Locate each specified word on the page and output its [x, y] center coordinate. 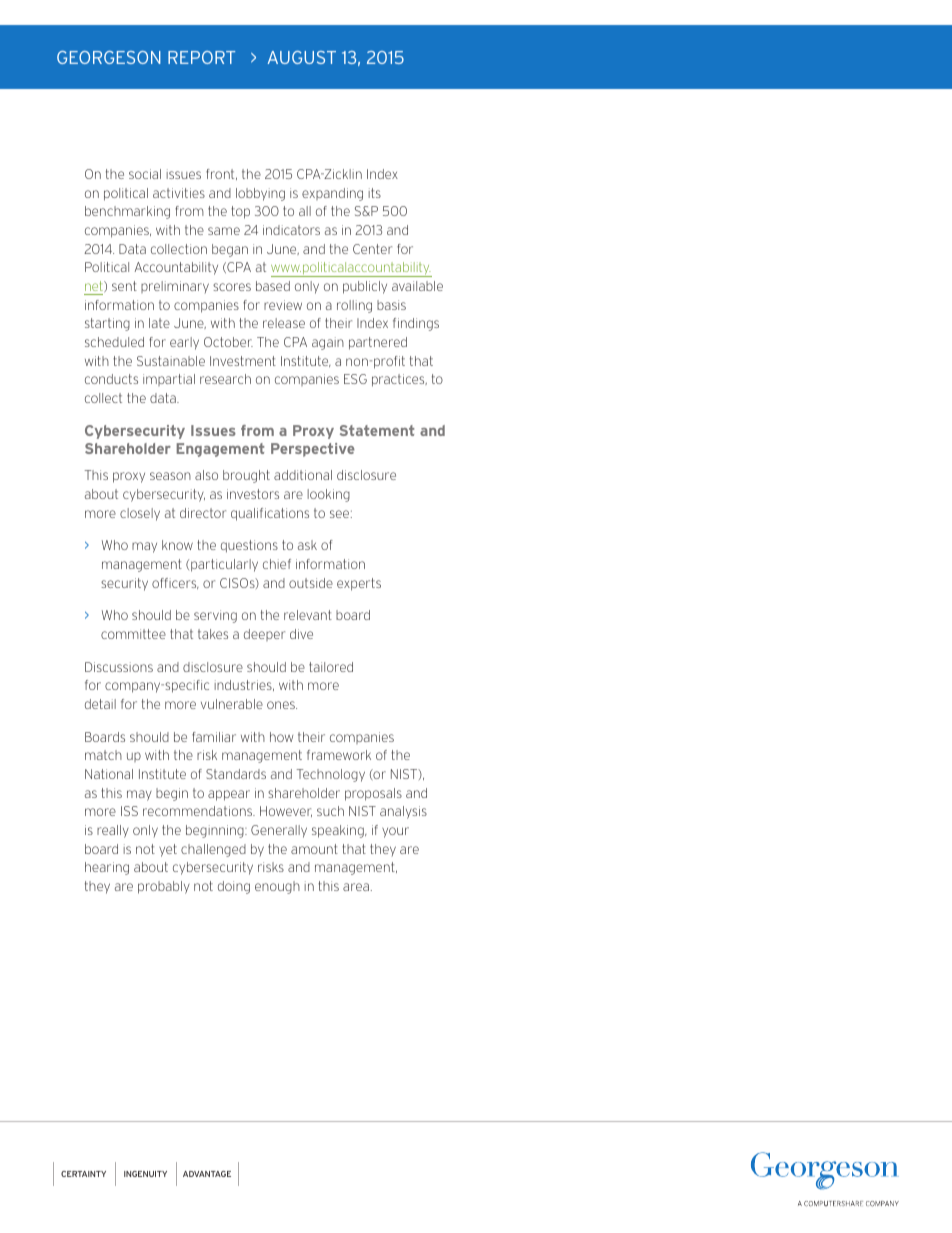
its [375, 193]
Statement [377, 430]
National [109, 774]
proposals [373, 794]
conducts [111, 379]
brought [246, 476]
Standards [236, 774]
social [145, 174]
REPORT [201, 57]
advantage [207, 1174]
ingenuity [145, 1174]
